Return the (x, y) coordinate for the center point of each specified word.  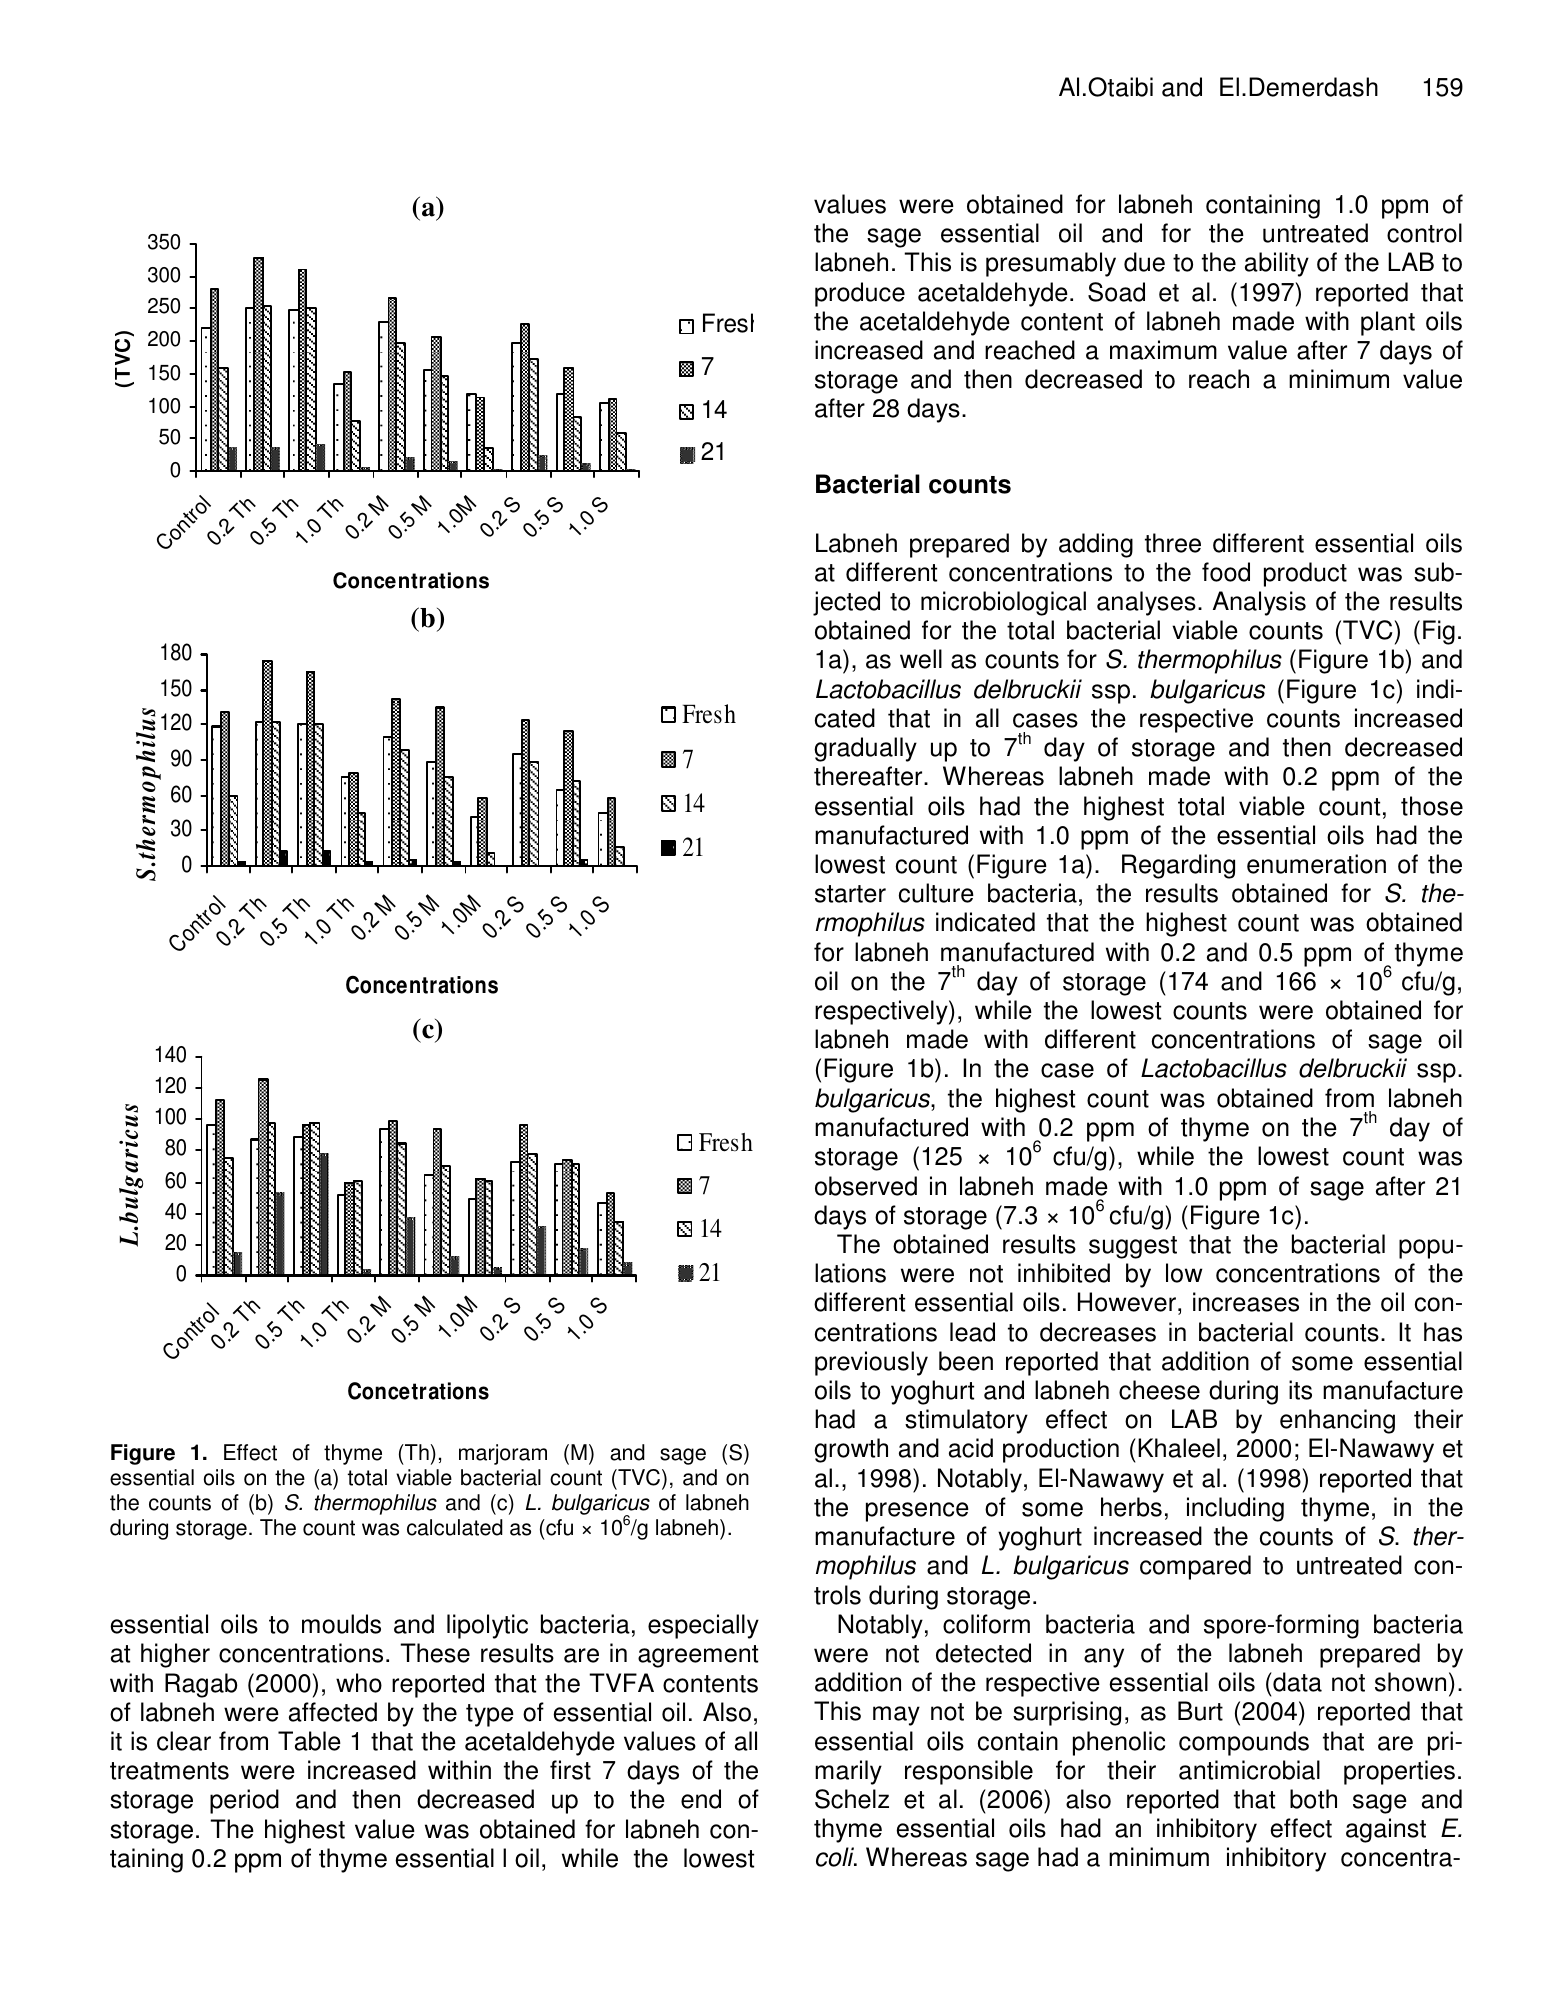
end (701, 1799)
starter (850, 894)
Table (309, 1741)
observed (866, 1186)
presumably (1051, 264)
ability (1277, 264)
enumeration (1316, 864)
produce (860, 294)
